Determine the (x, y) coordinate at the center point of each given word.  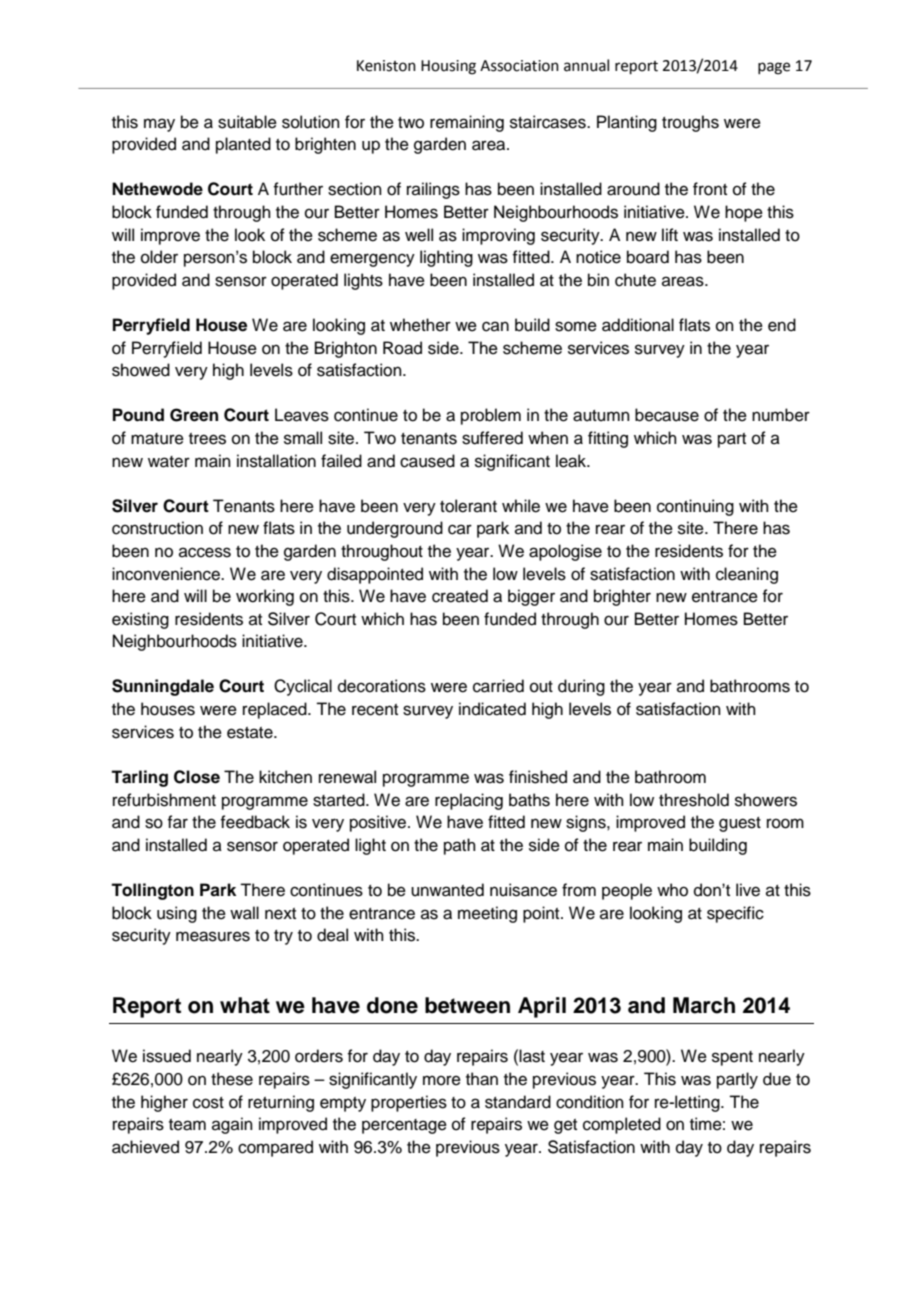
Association (519, 66)
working (265, 597)
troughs (690, 123)
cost (208, 1103)
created (460, 596)
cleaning (747, 575)
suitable (247, 122)
